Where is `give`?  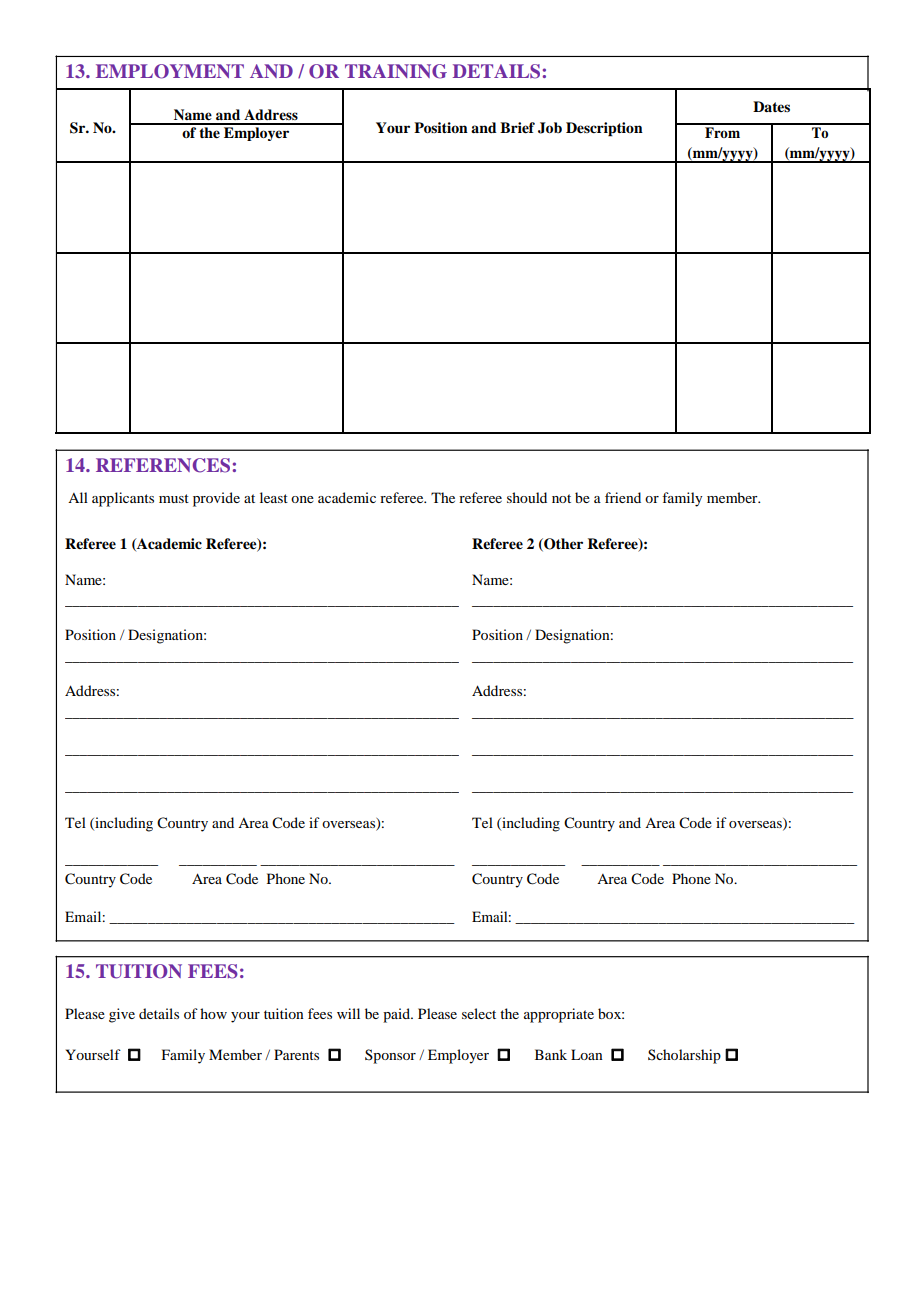 give is located at coordinates (122, 1015).
